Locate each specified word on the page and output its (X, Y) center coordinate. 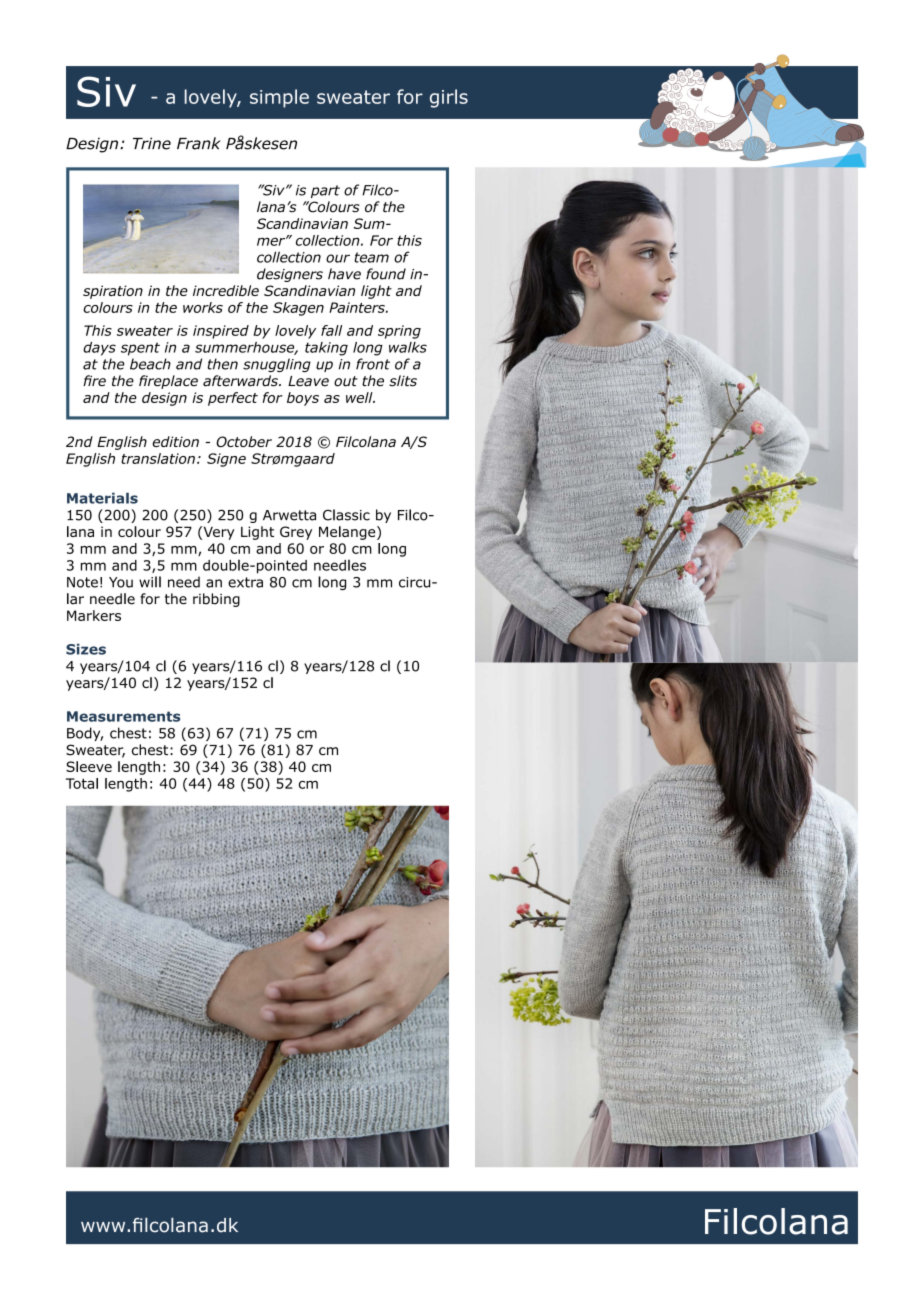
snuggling (277, 365)
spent (140, 349)
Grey (296, 533)
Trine (152, 143)
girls (449, 98)
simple (279, 98)
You (121, 582)
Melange (348, 533)
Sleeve (89, 766)
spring (399, 332)
